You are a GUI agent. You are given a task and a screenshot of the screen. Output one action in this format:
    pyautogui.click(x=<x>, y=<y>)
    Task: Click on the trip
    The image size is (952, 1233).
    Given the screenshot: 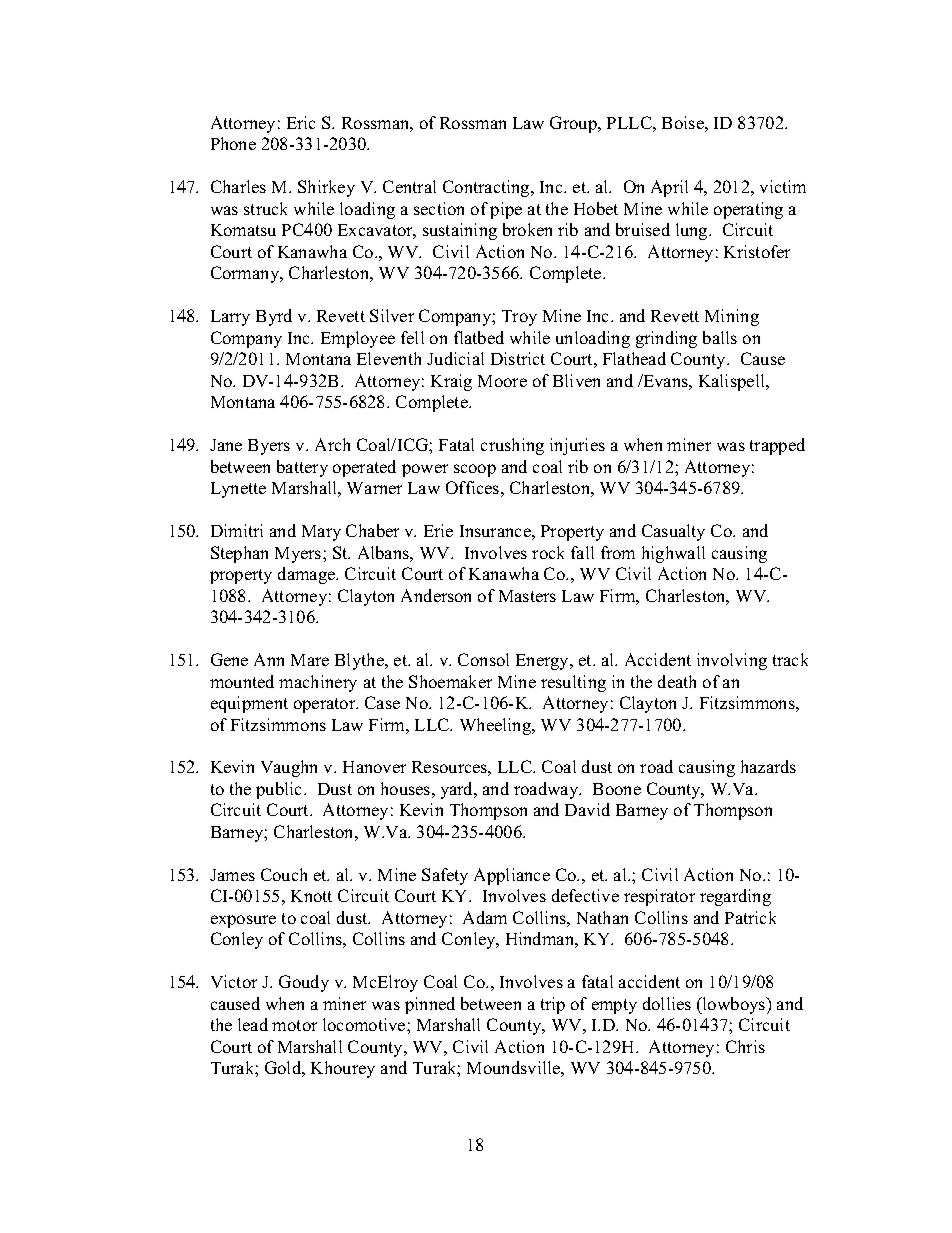 What is the action you would take?
    pyautogui.click(x=553, y=1005)
